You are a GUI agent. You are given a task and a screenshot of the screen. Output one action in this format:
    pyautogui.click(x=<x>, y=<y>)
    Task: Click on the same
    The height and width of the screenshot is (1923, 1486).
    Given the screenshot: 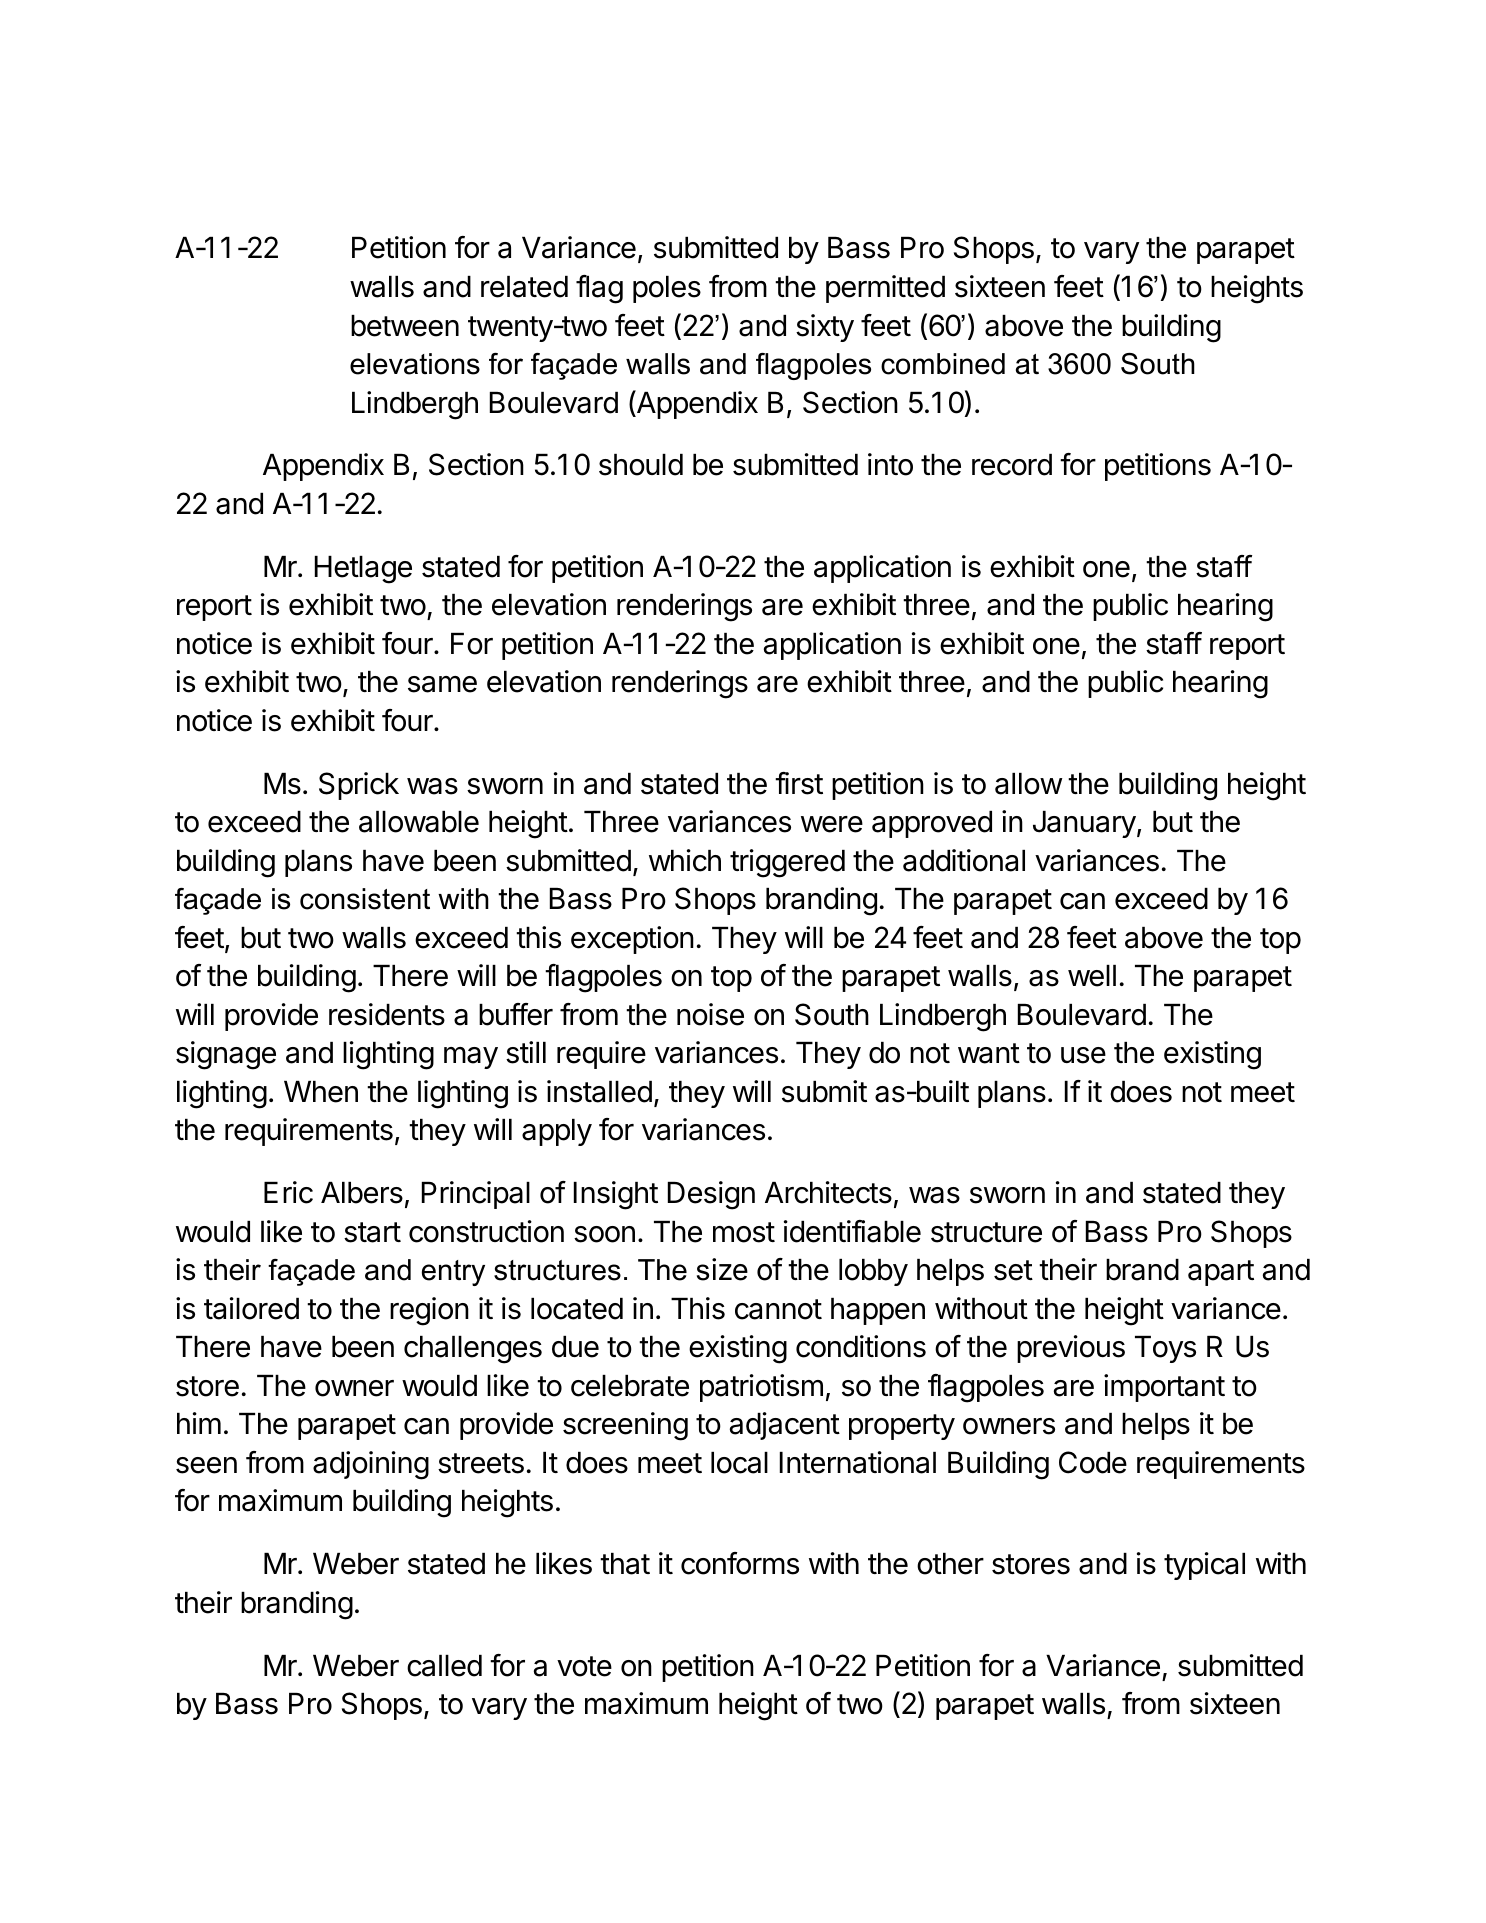 What is the action you would take?
    pyautogui.click(x=442, y=684)
